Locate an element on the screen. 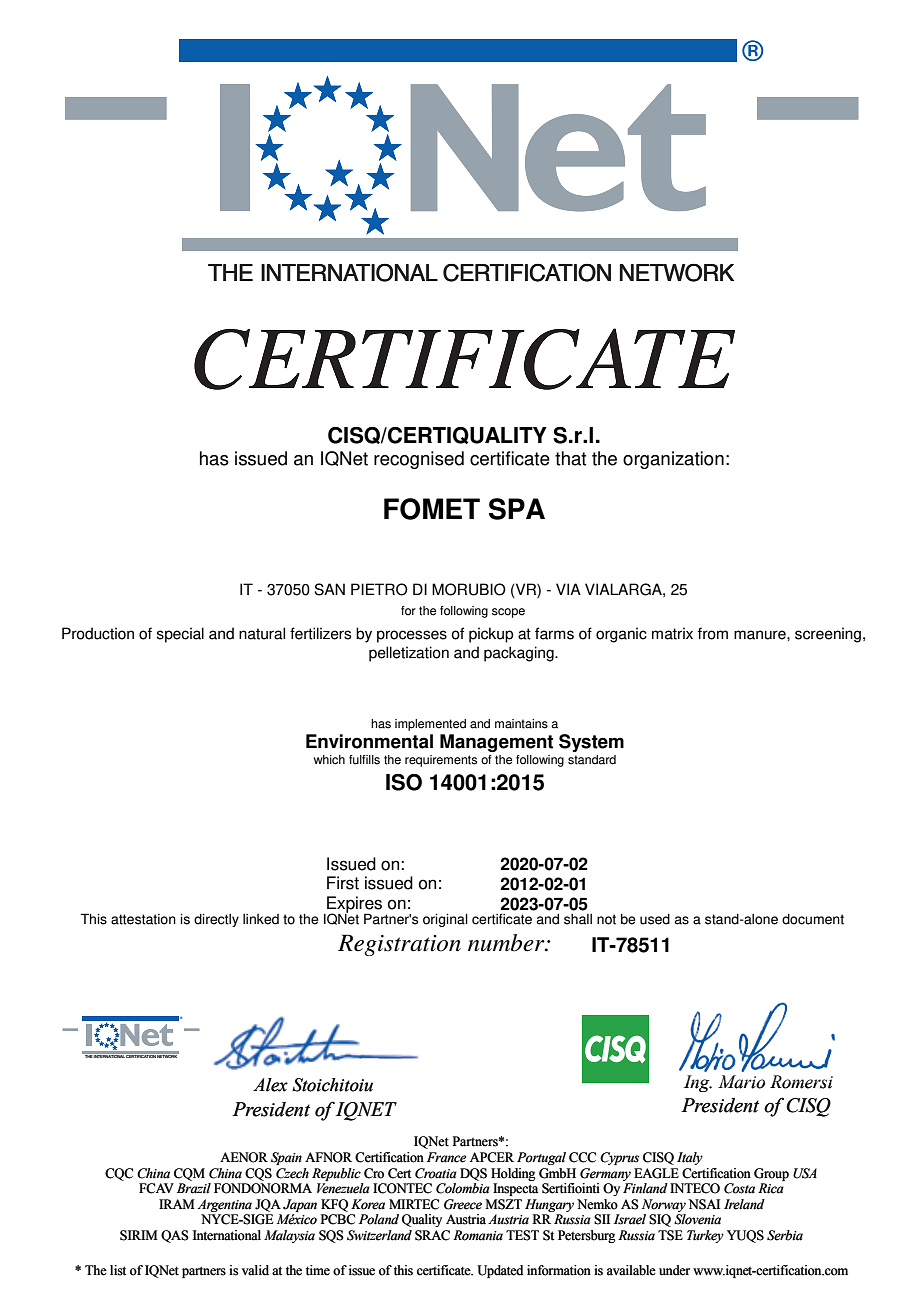 Image resolution: width=924 pixels, height=1308 pixels. System is located at coordinates (591, 743).
